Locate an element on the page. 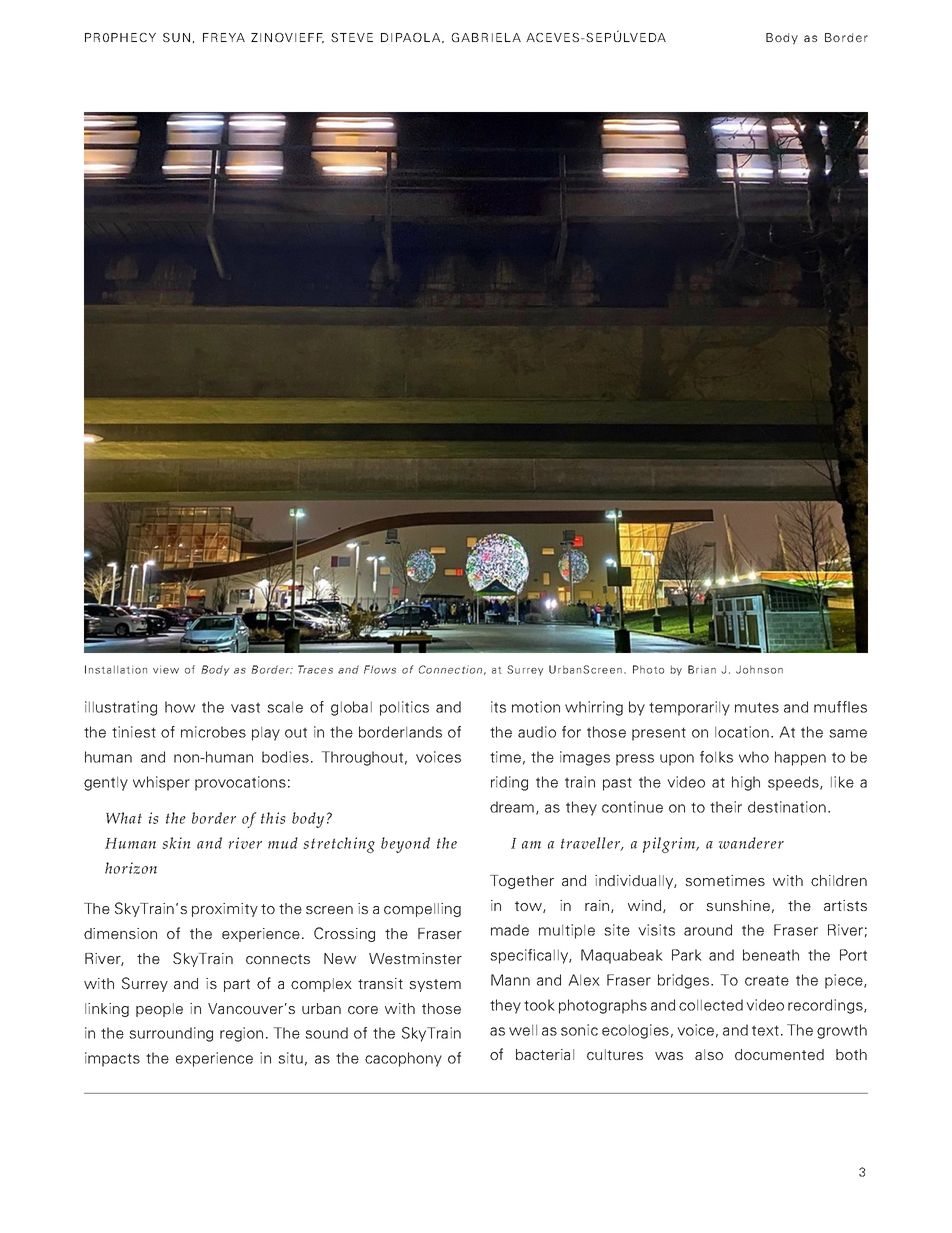 This document has width=952, height=1233. Johnson is located at coordinates (759, 669).
